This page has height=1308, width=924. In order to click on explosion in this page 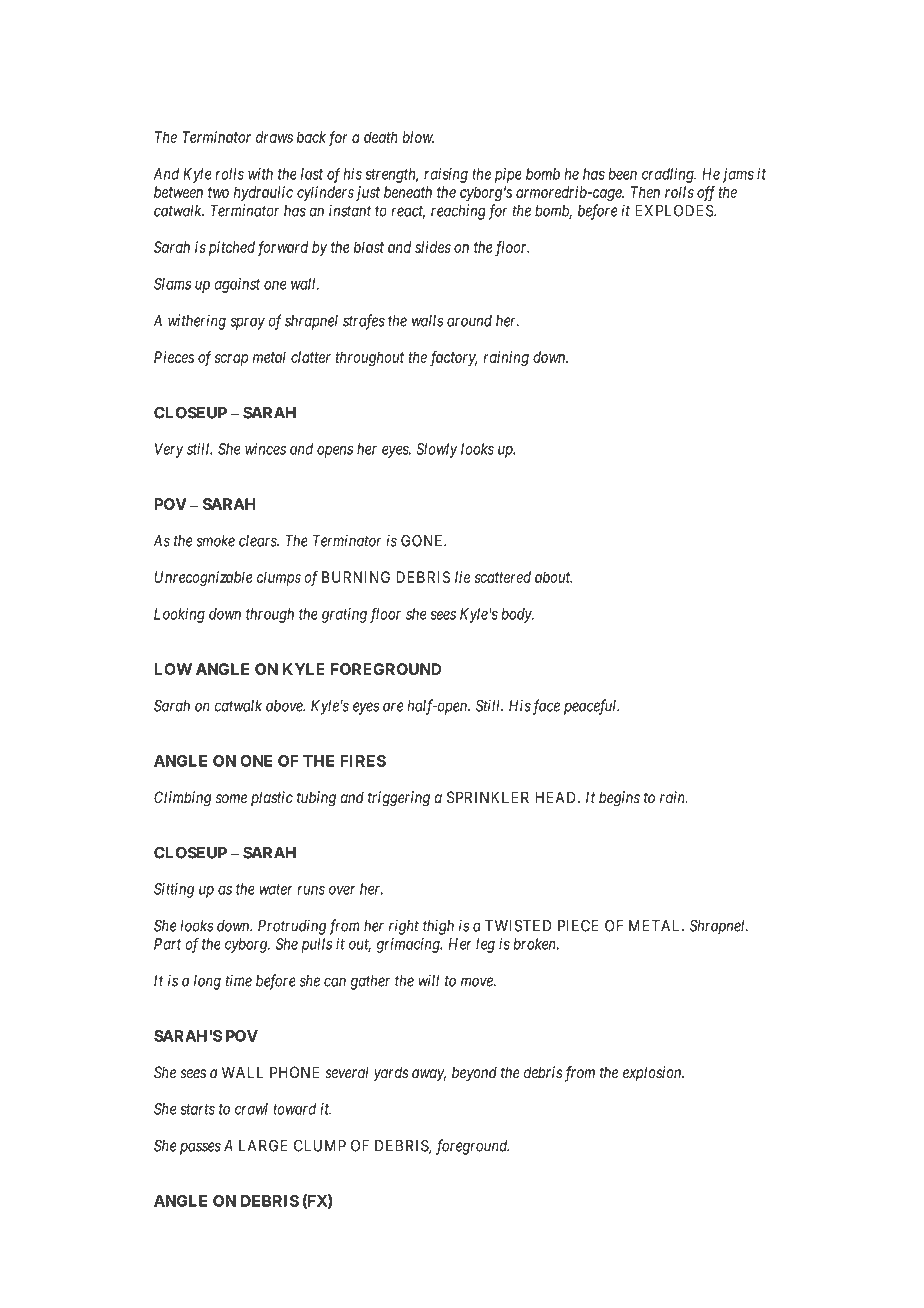, I will do `click(653, 1074)`.
